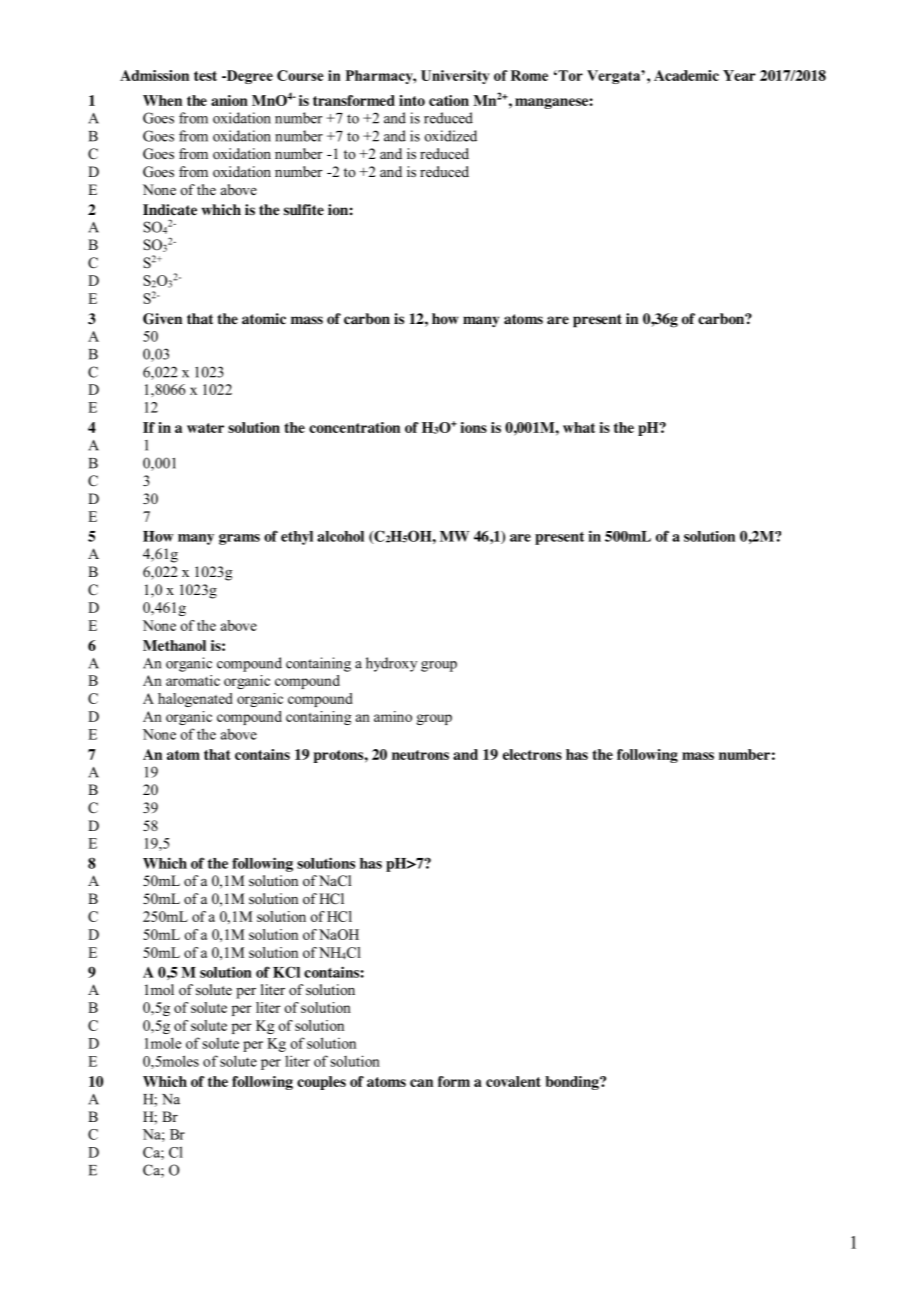 Image resolution: width=924 pixels, height=1308 pixels. What do you see at coordinates (449, 100) in the screenshot?
I see `cation` at bounding box center [449, 100].
